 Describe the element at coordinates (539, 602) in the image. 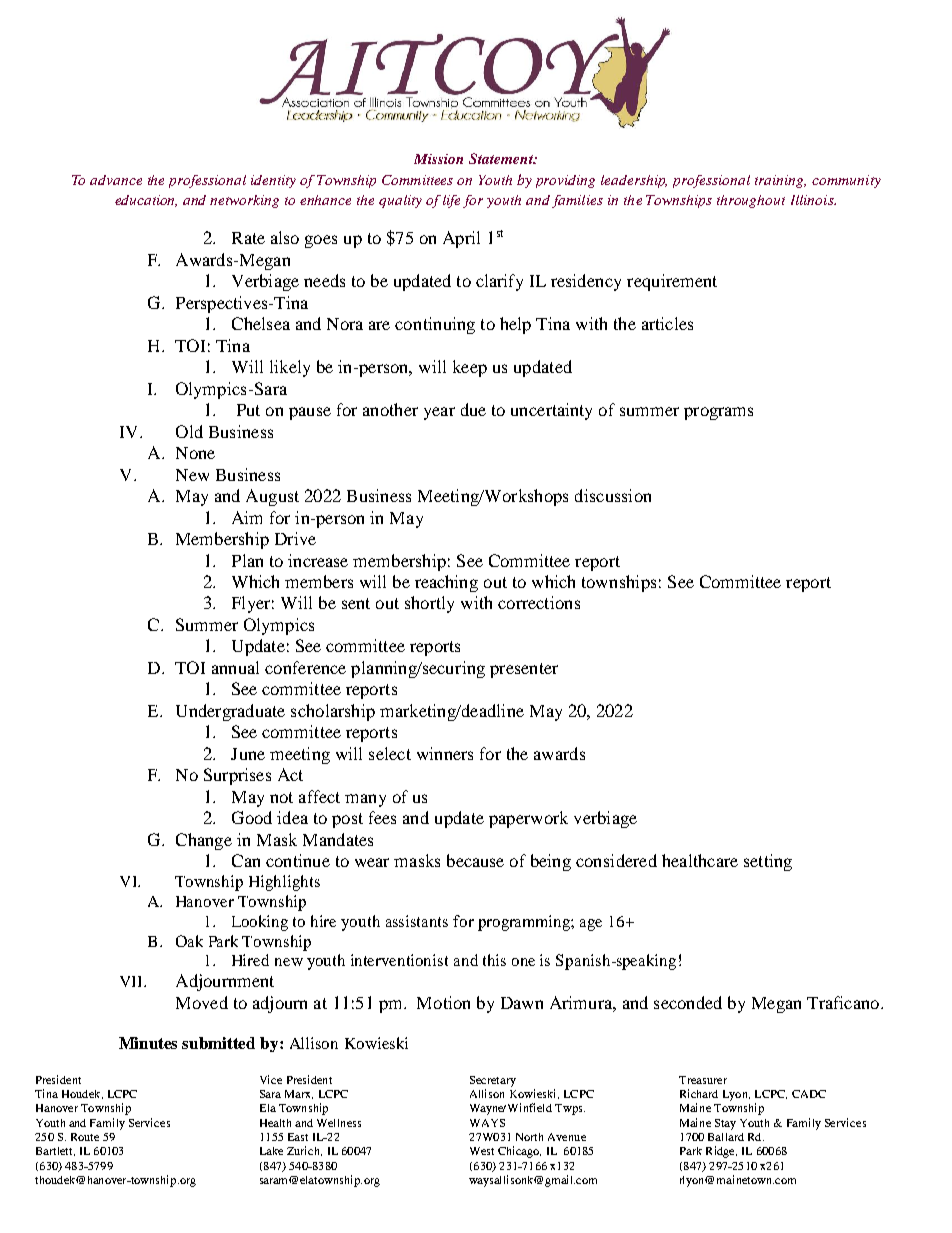

I see `corrections` at that location.
